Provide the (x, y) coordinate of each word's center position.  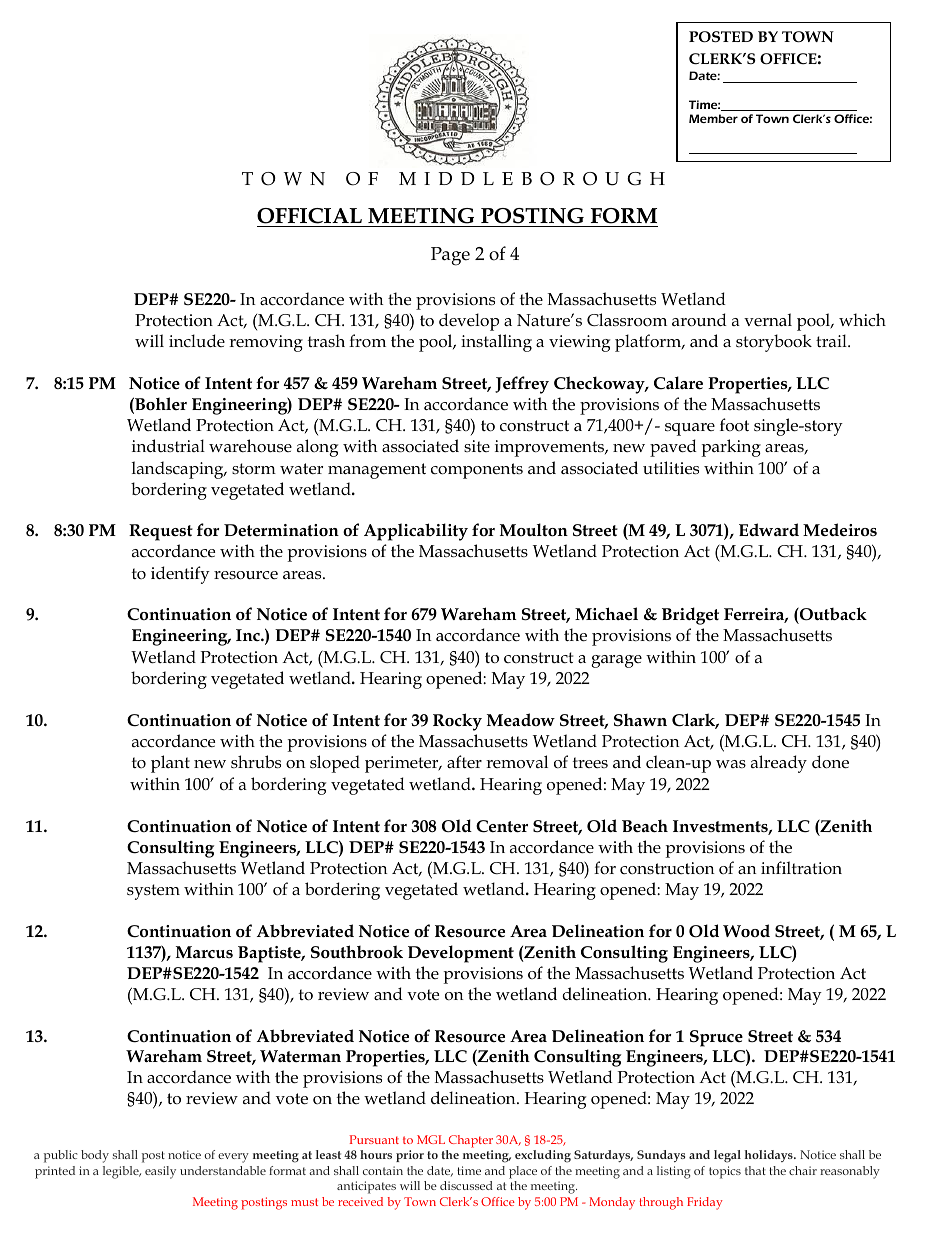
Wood (746, 931)
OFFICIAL (309, 216)
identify (180, 575)
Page (450, 256)
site (477, 446)
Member (713, 118)
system (153, 892)
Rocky (457, 722)
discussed (466, 1185)
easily (160, 1172)
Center (502, 826)
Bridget (690, 616)
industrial (168, 445)
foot (734, 425)
